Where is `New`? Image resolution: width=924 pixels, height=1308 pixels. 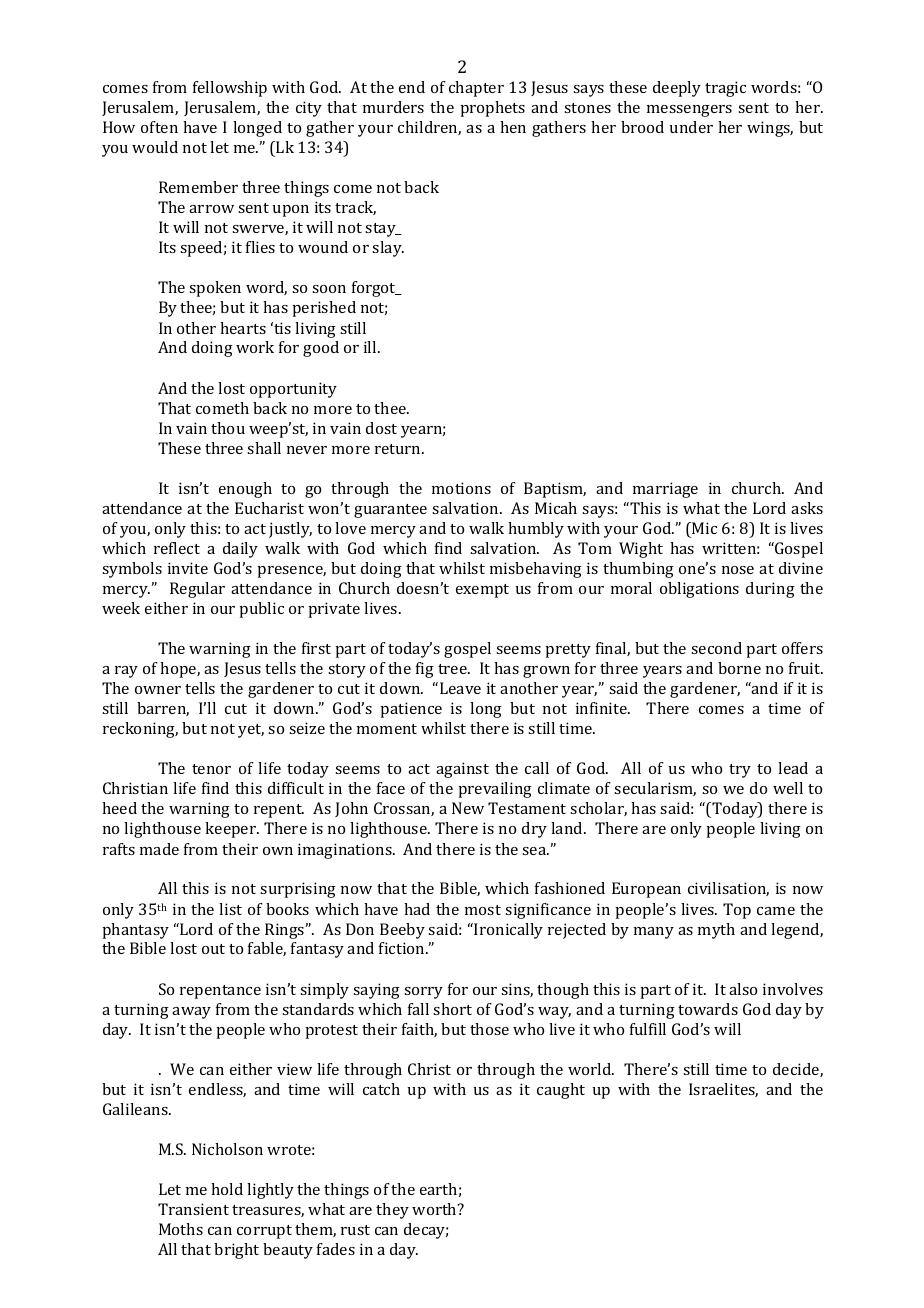 New is located at coordinates (468, 808).
